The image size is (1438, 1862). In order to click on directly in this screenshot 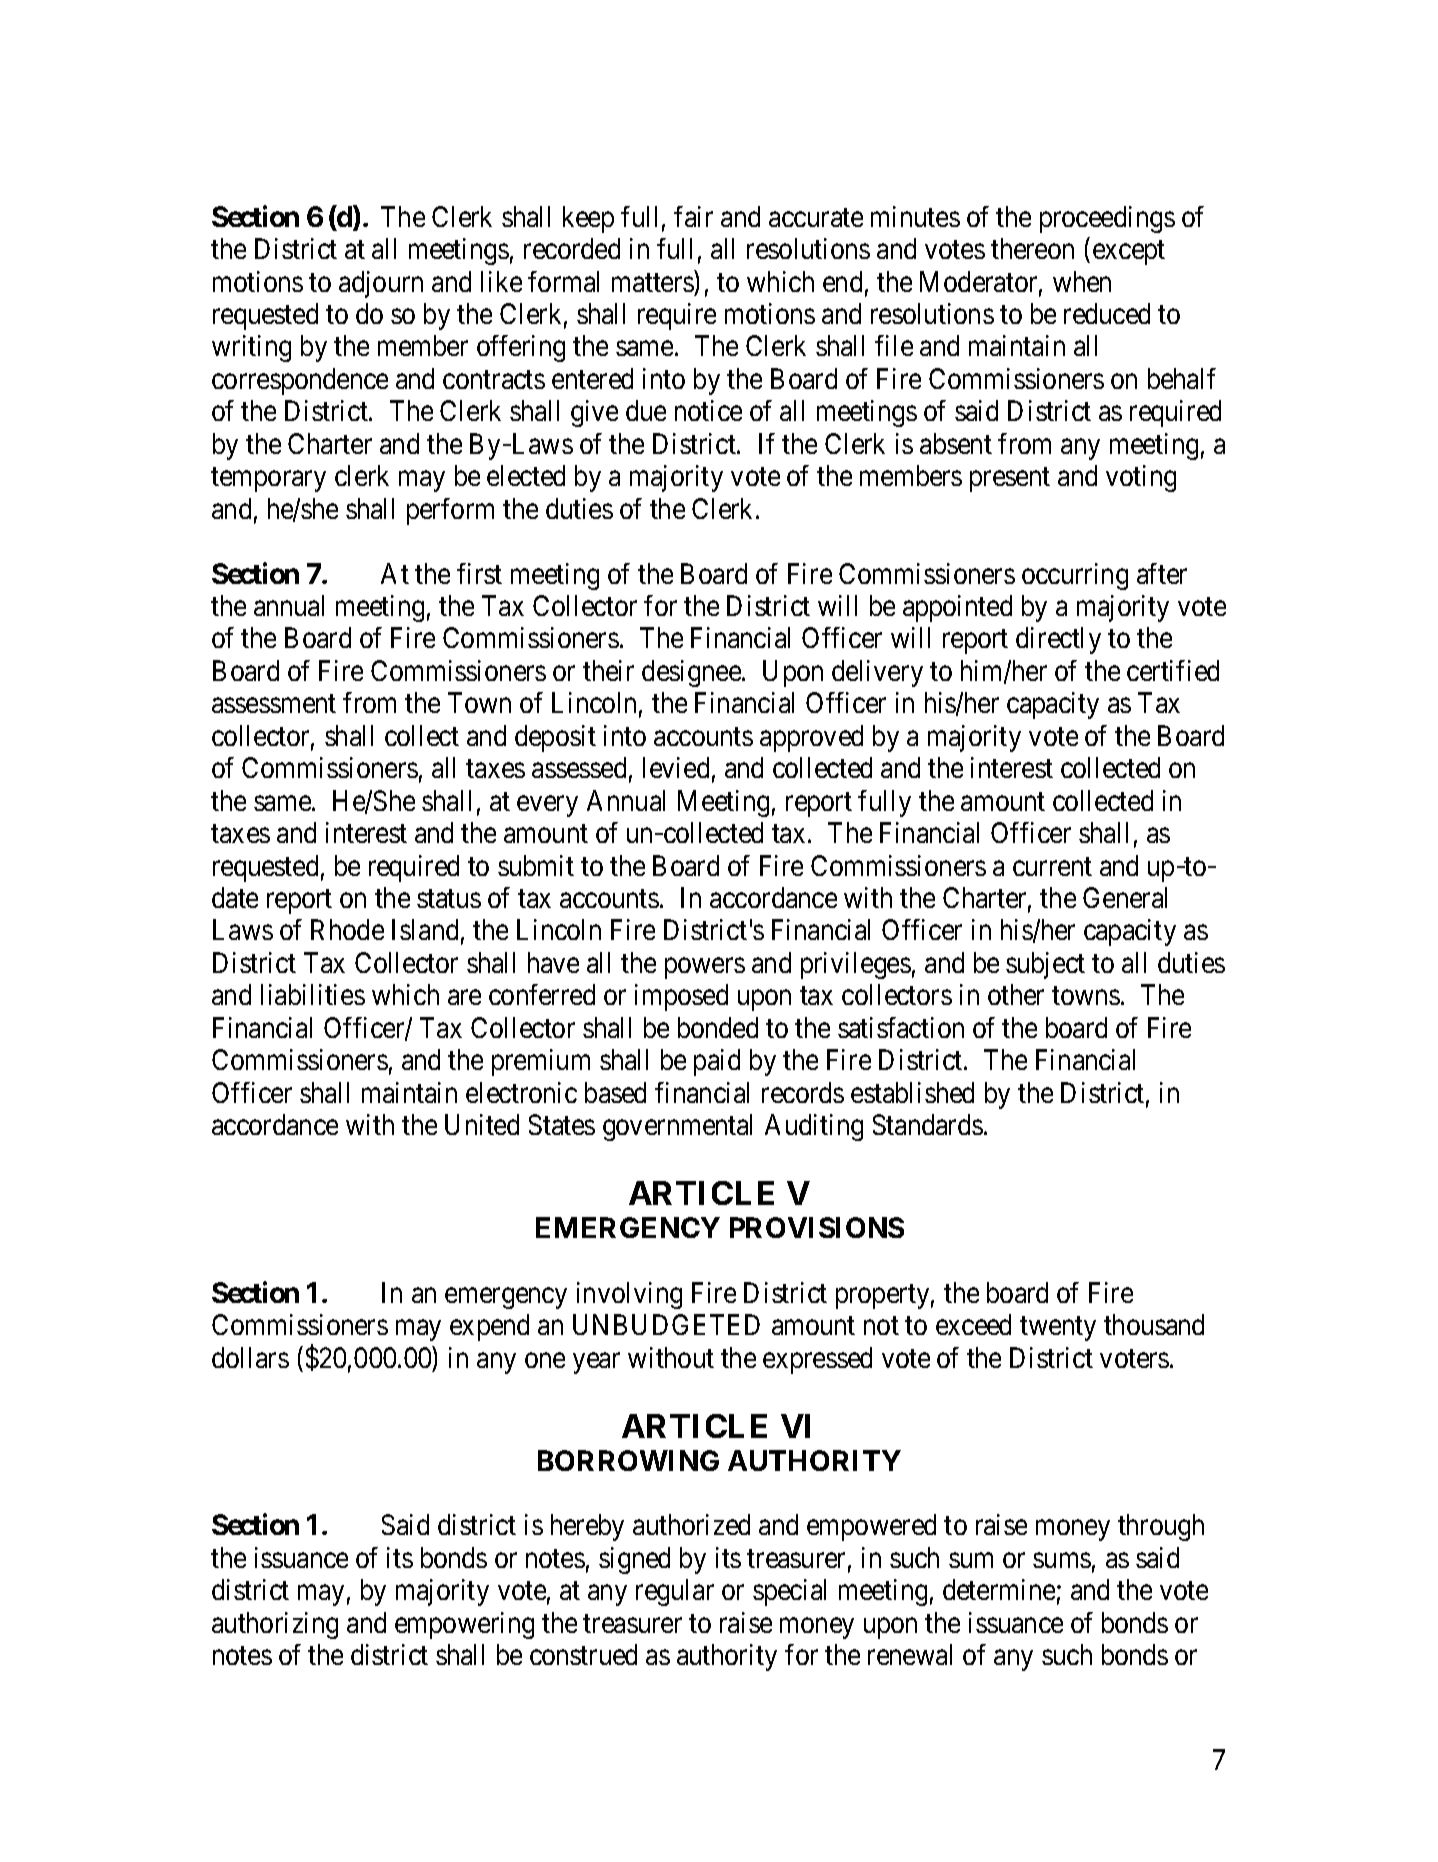, I will do `click(1058, 640)`.
